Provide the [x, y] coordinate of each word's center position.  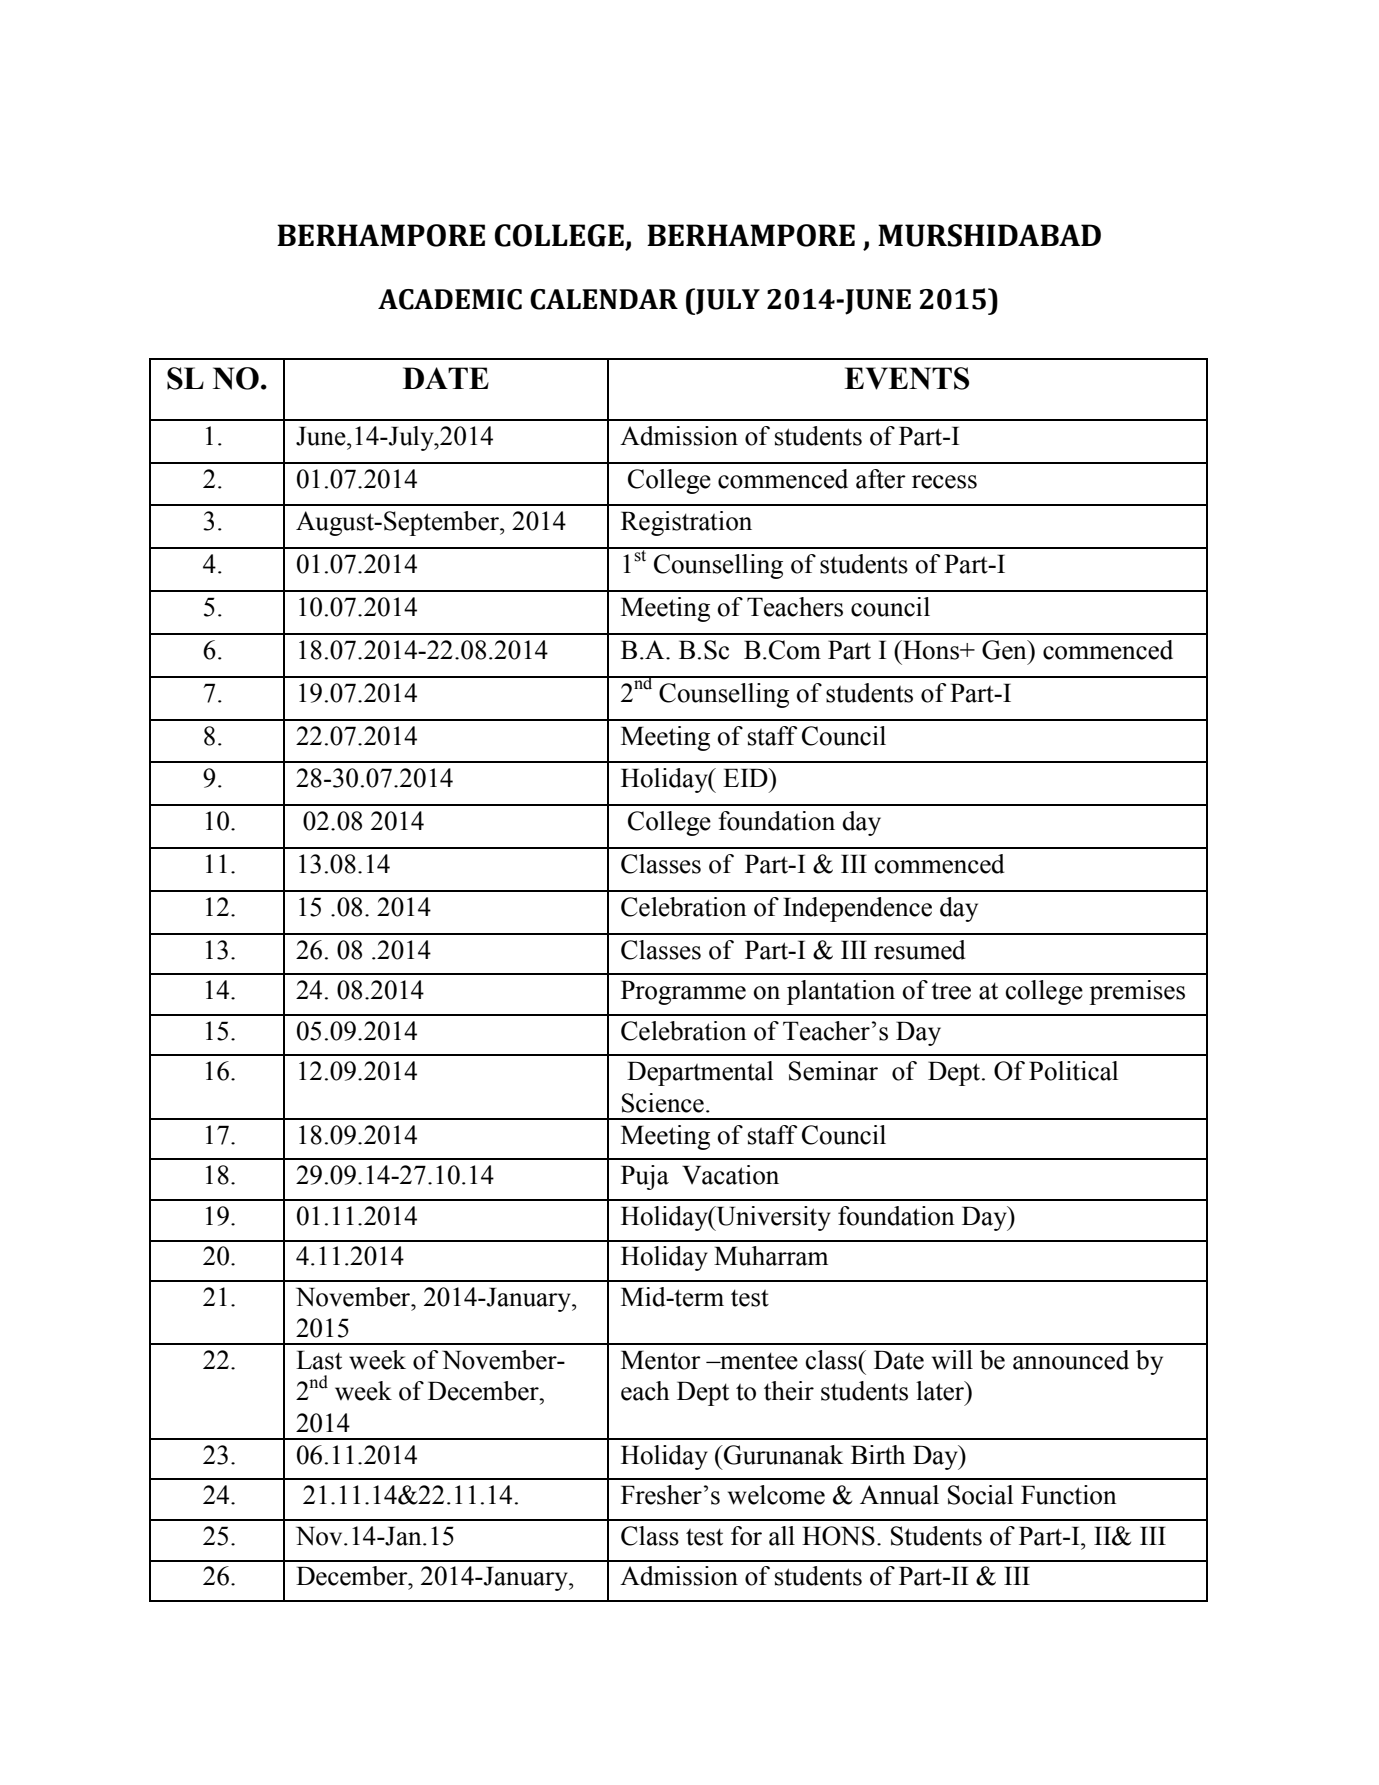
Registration [686, 523]
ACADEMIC [450, 299]
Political [1073, 1071]
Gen [1005, 650]
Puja [645, 1177]
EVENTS [906, 378]
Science [663, 1103]
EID [746, 777]
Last [319, 1360]
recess [944, 482]
